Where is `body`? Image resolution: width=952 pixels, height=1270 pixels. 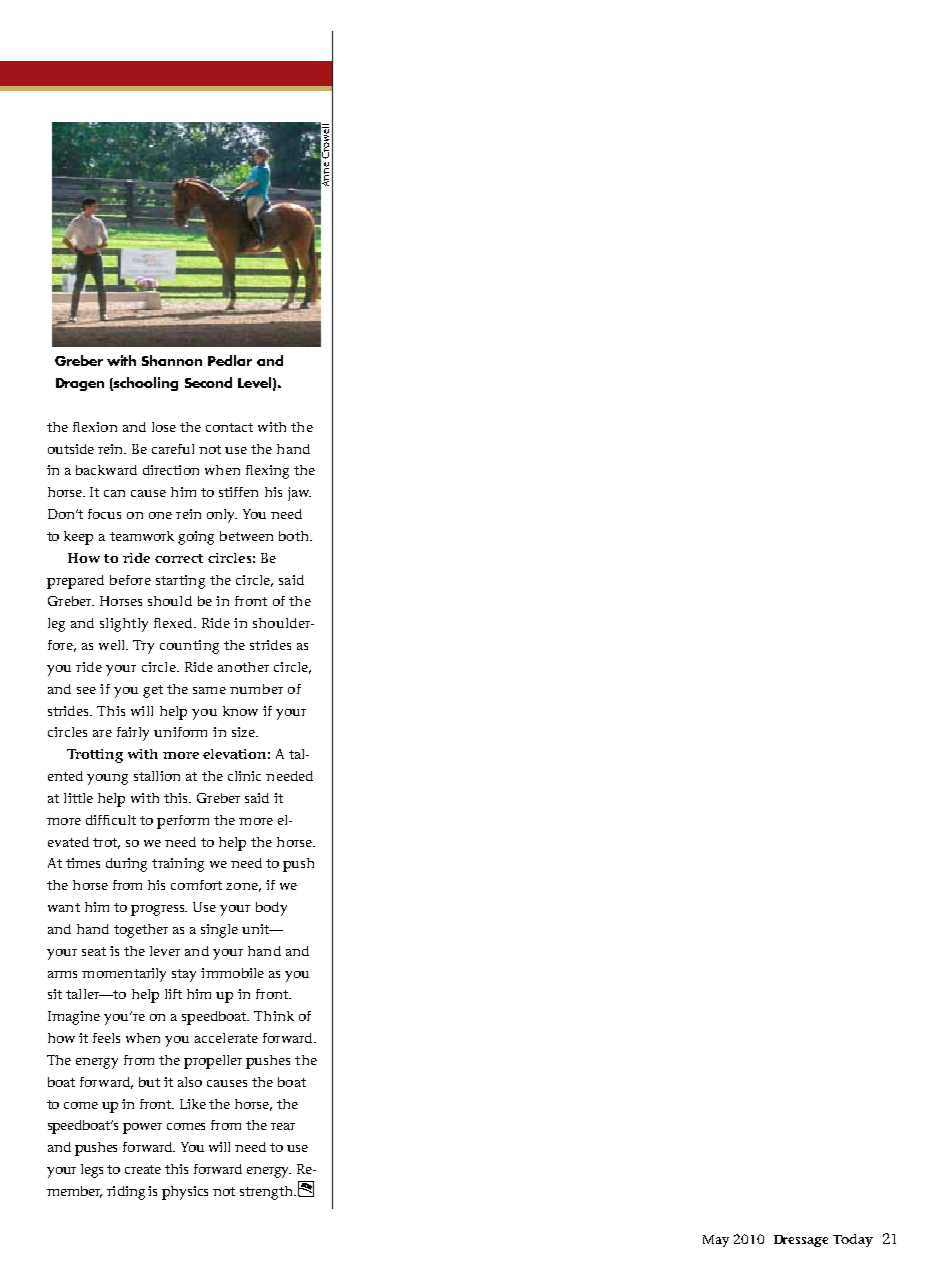
body is located at coordinates (271, 909).
